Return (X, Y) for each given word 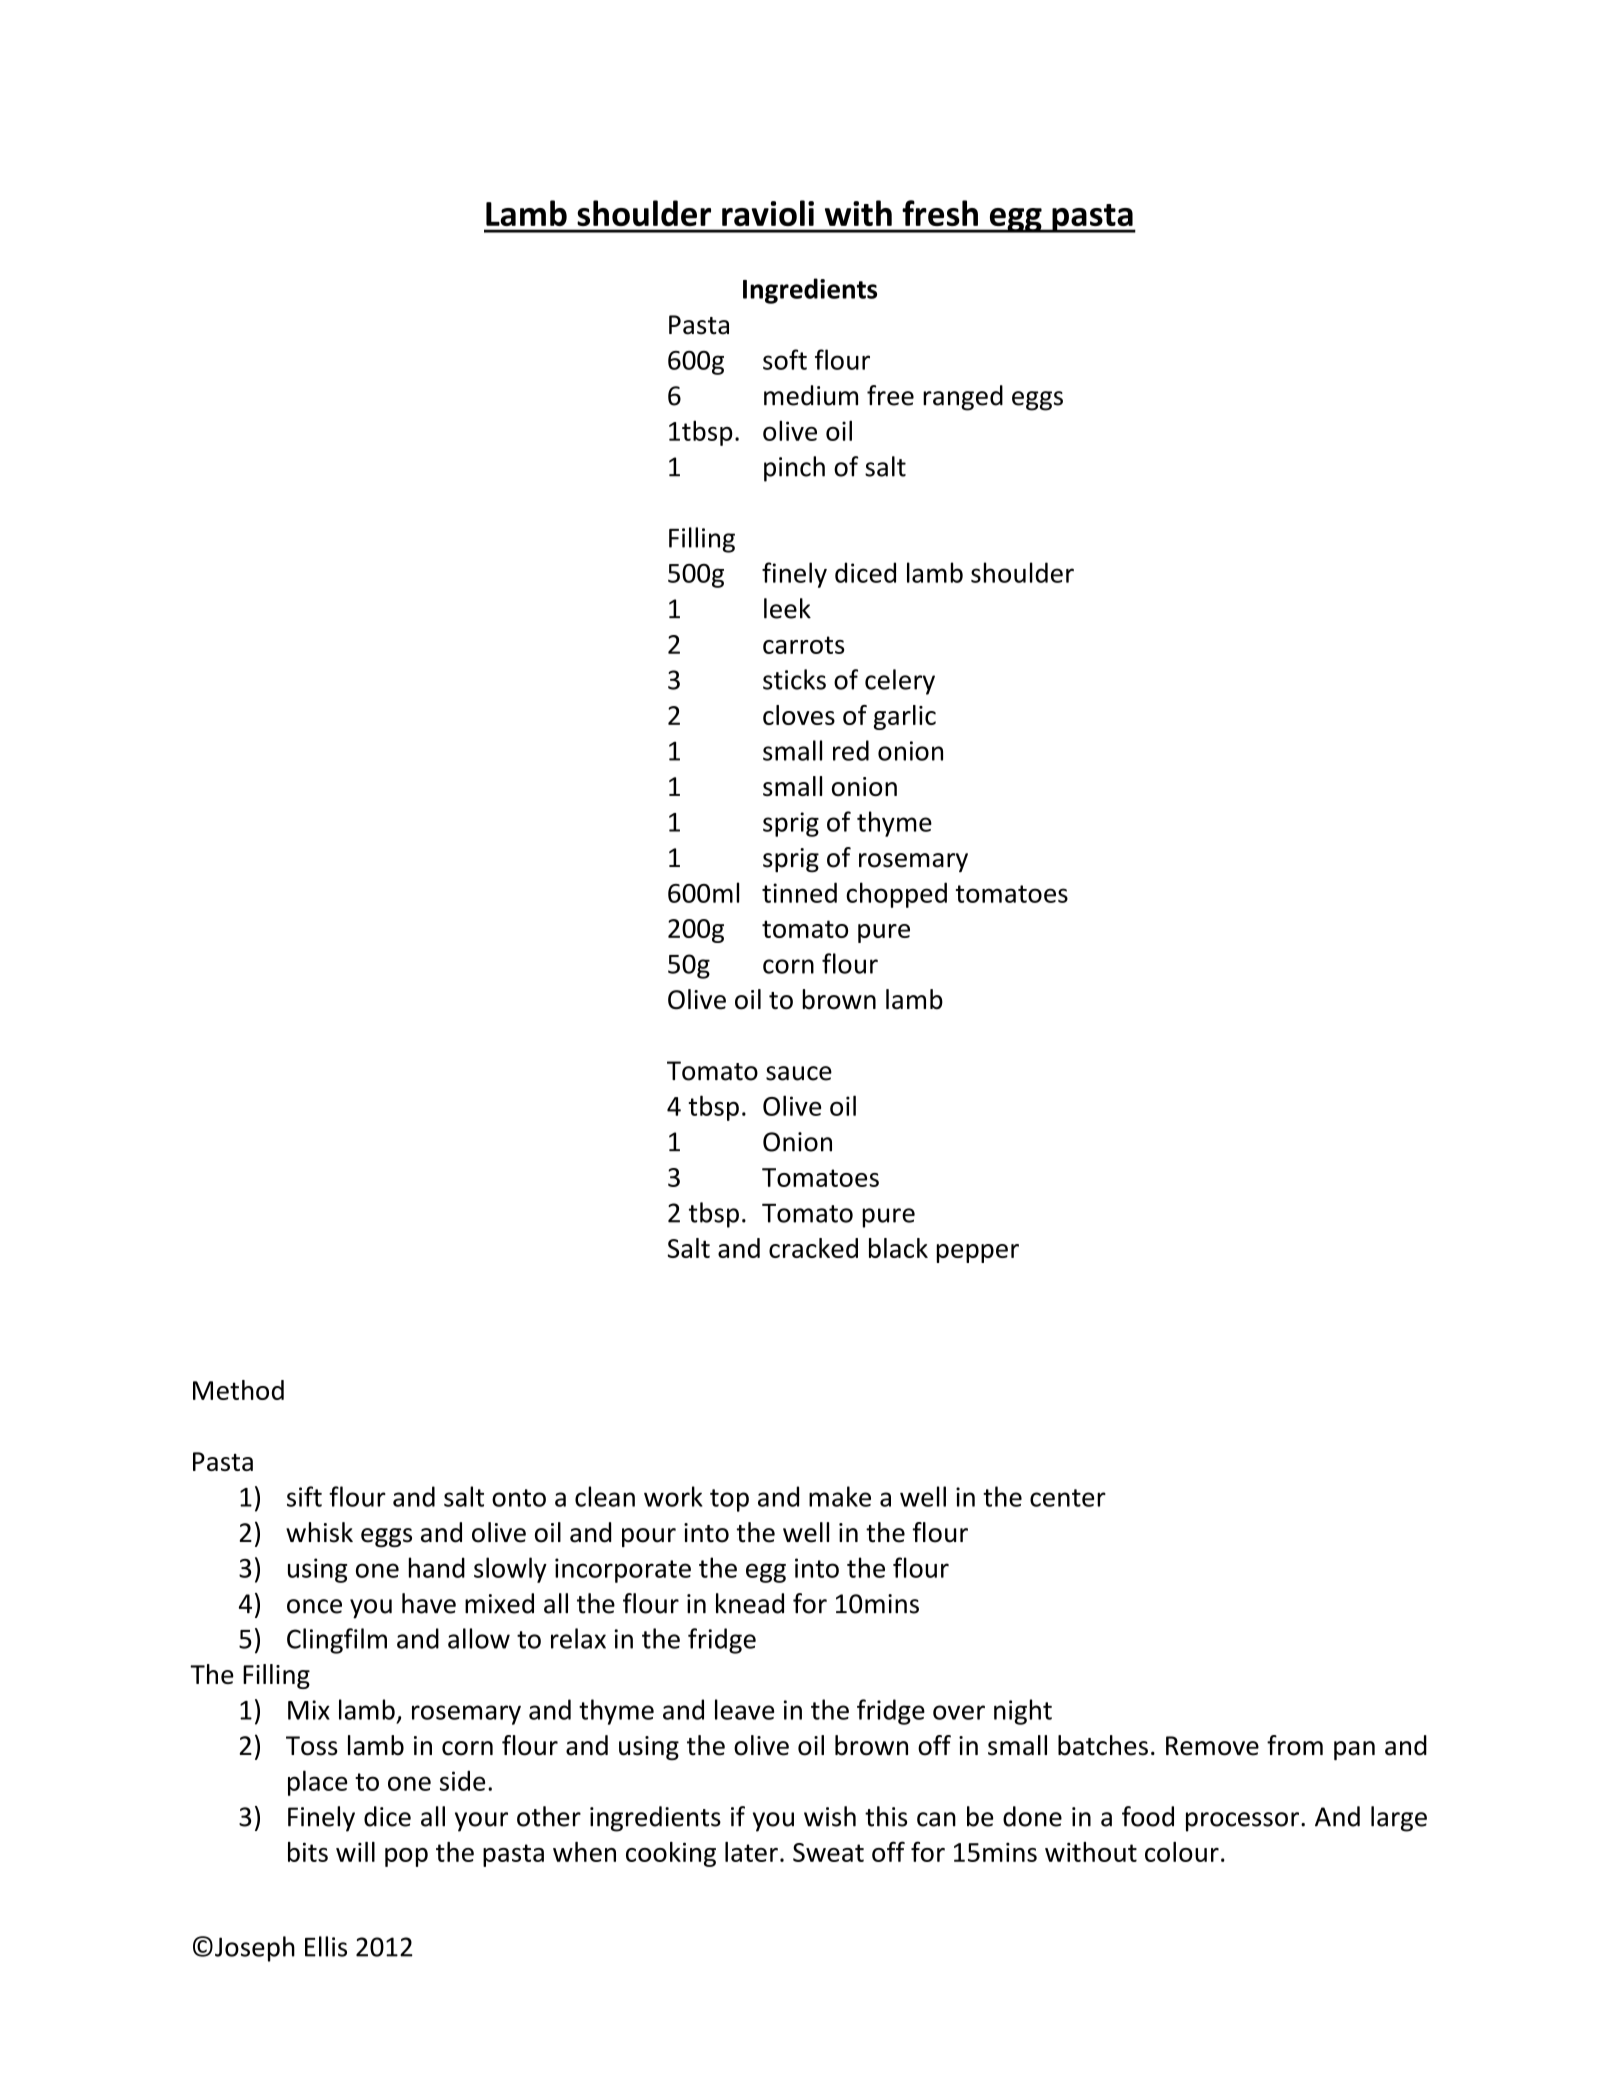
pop (406, 1857)
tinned (799, 892)
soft (785, 359)
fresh (940, 213)
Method (238, 1390)
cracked (813, 1248)
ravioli (768, 213)
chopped (896, 895)
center (1068, 1498)
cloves (799, 715)
